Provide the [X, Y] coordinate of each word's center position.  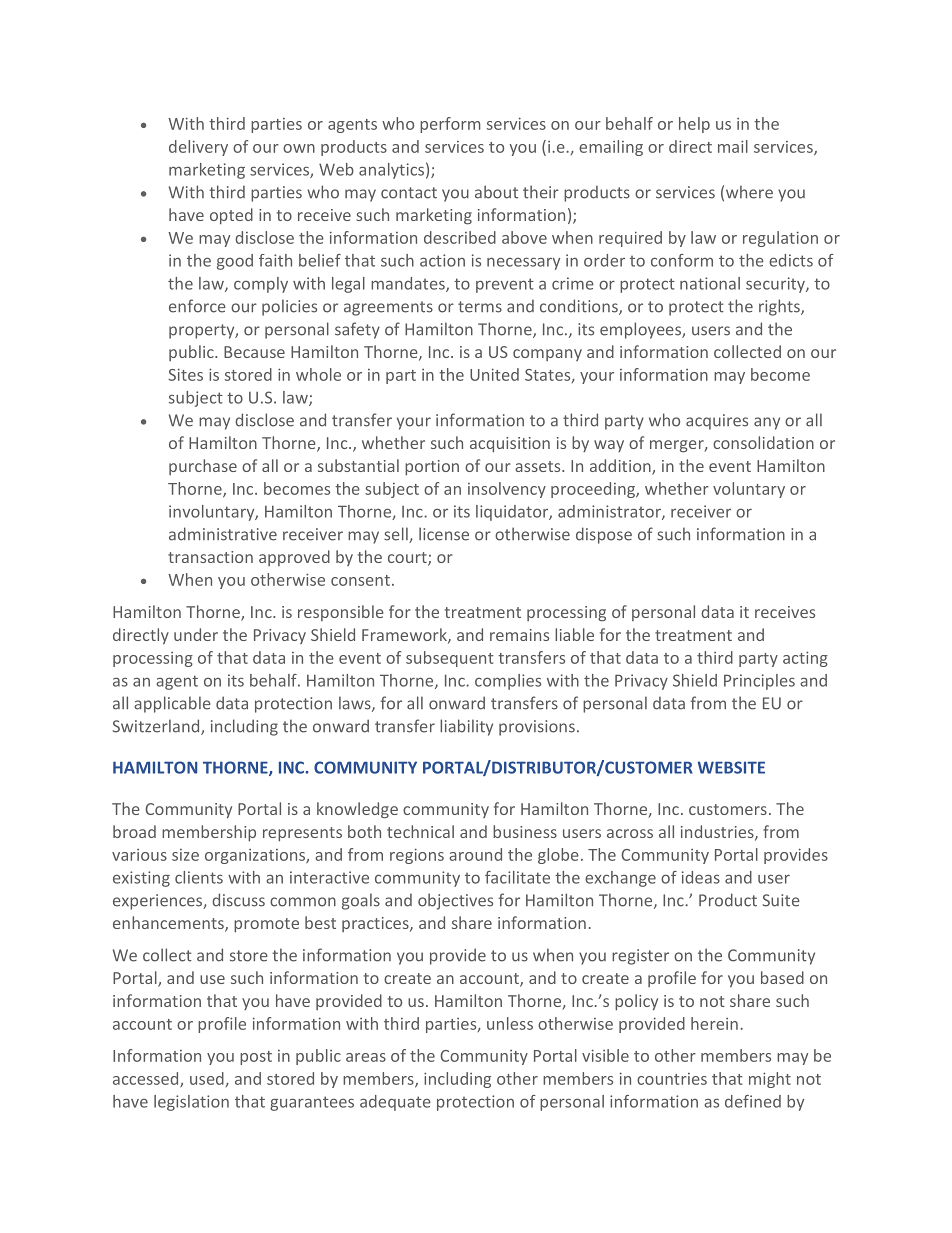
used [207, 1078]
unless [510, 1023]
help [694, 125]
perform [450, 125]
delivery [198, 148]
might [770, 1080]
